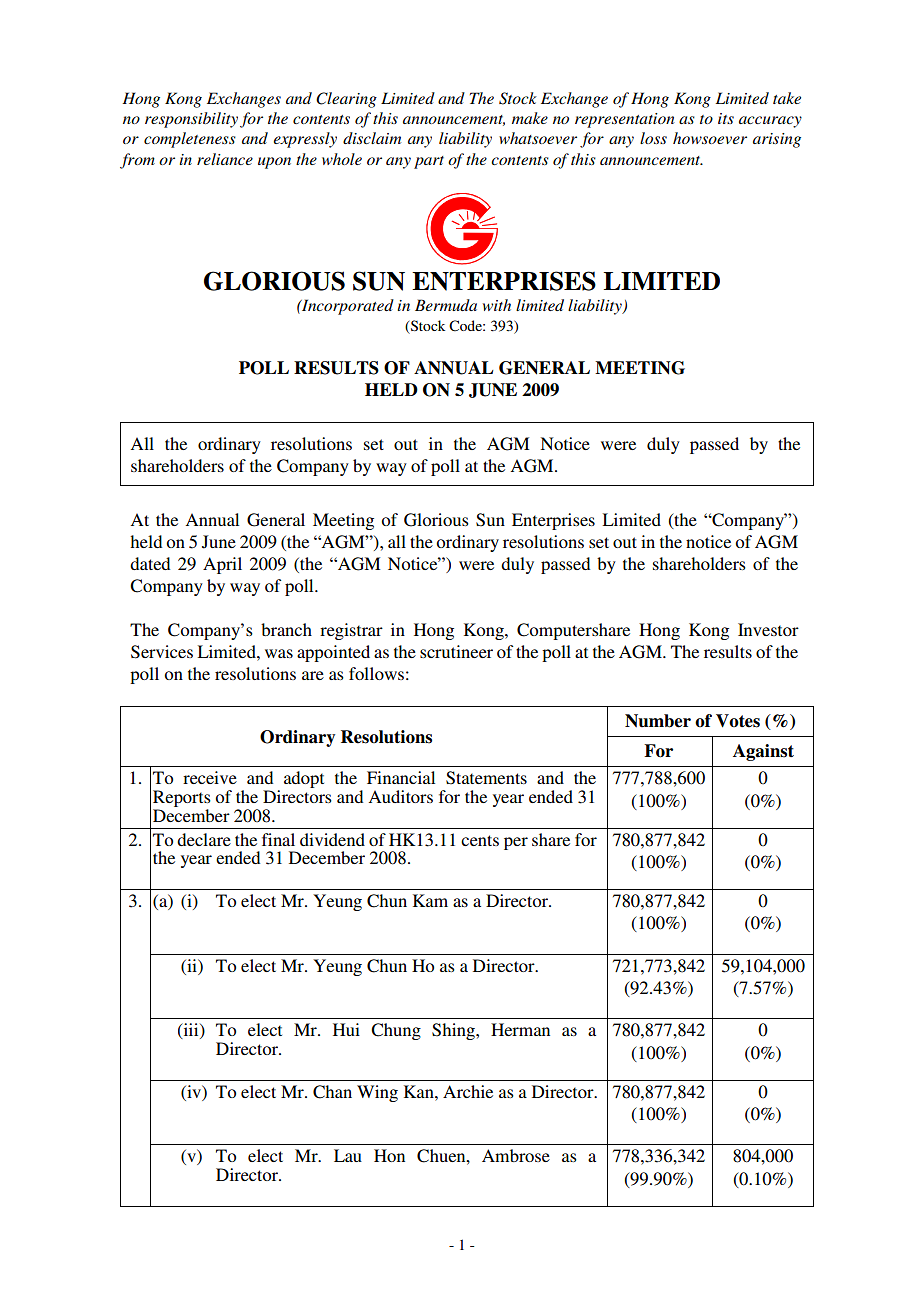  What do you see at coordinates (710, 138) in the document?
I see `howsoever` at bounding box center [710, 138].
